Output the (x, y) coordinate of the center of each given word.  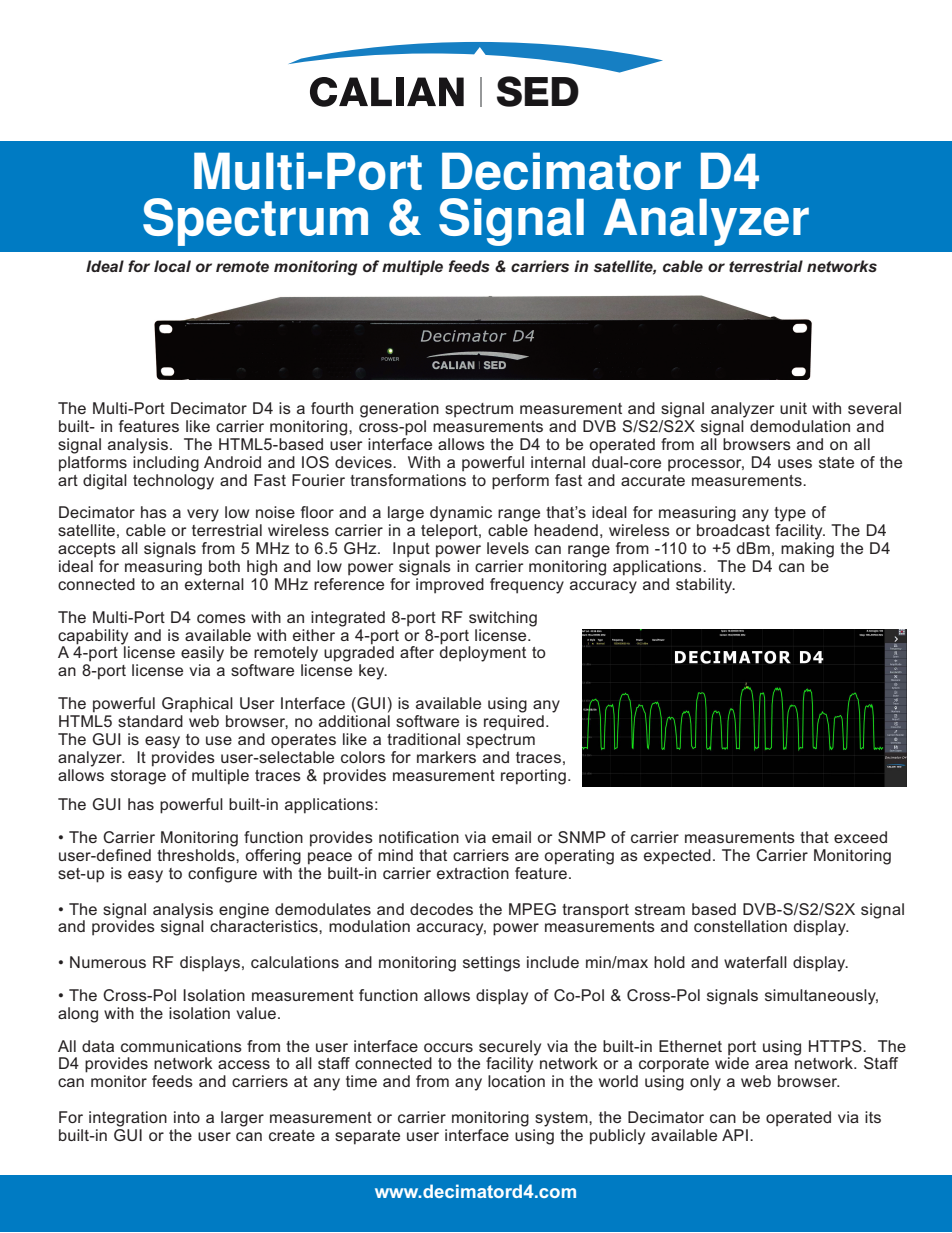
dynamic (461, 514)
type (790, 514)
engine (244, 911)
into (187, 1117)
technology (173, 480)
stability (705, 586)
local (172, 266)
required (514, 723)
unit (793, 408)
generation (399, 410)
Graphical (197, 705)
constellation (740, 926)
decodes (441, 909)
